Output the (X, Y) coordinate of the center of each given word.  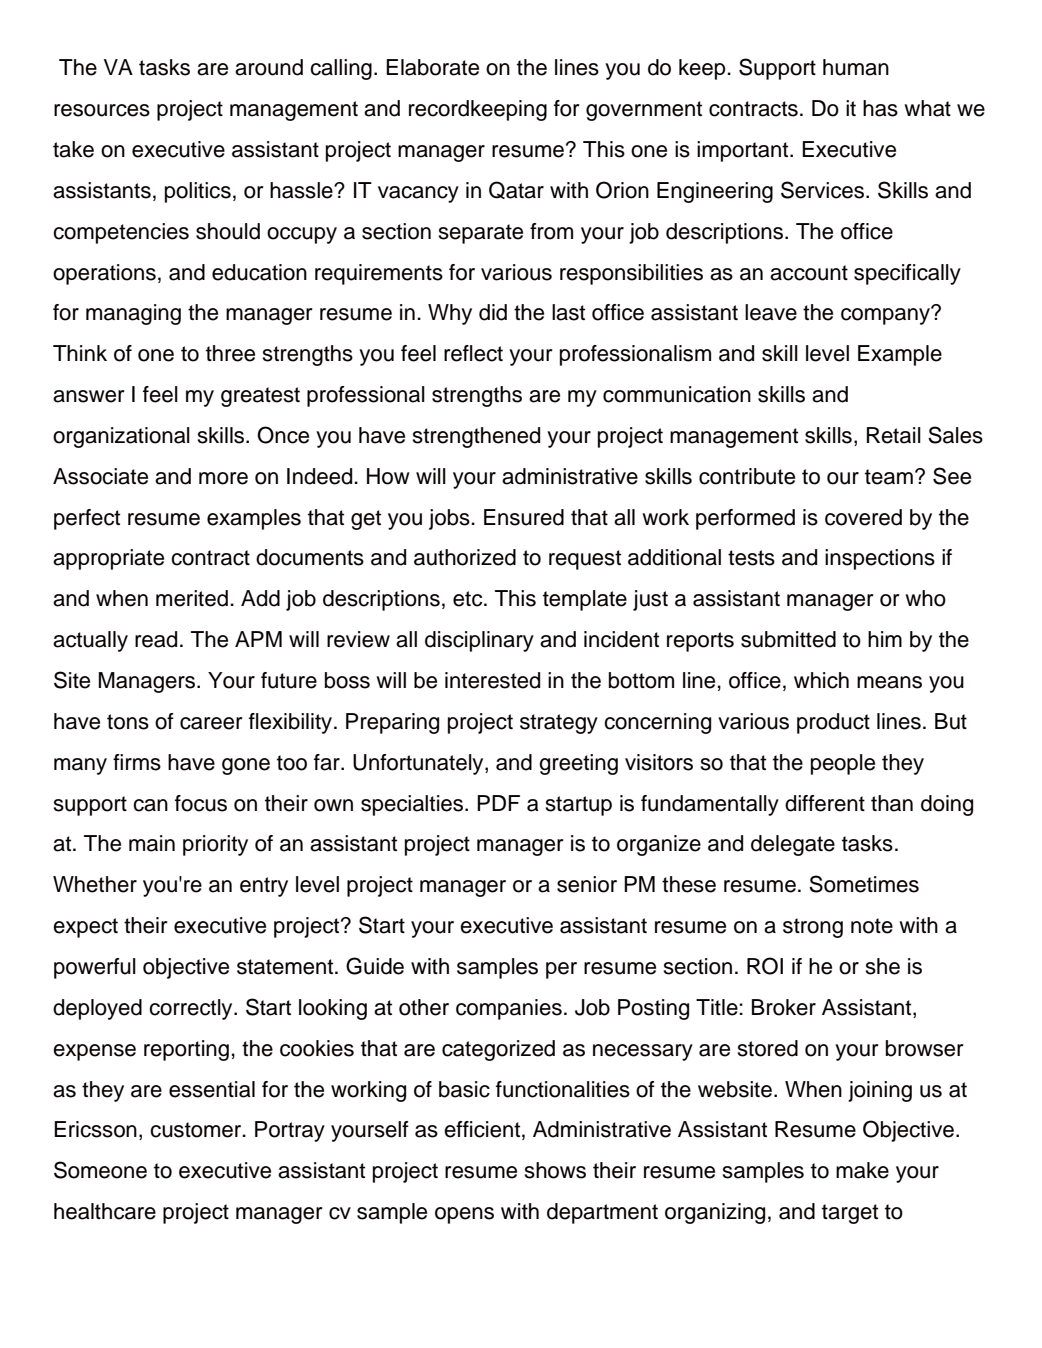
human (856, 67)
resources (102, 110)
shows (555, 1170)
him (885, 639)
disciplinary (479, 641)
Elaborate (432, 67)
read (156, 639)
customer (197, 1130)
